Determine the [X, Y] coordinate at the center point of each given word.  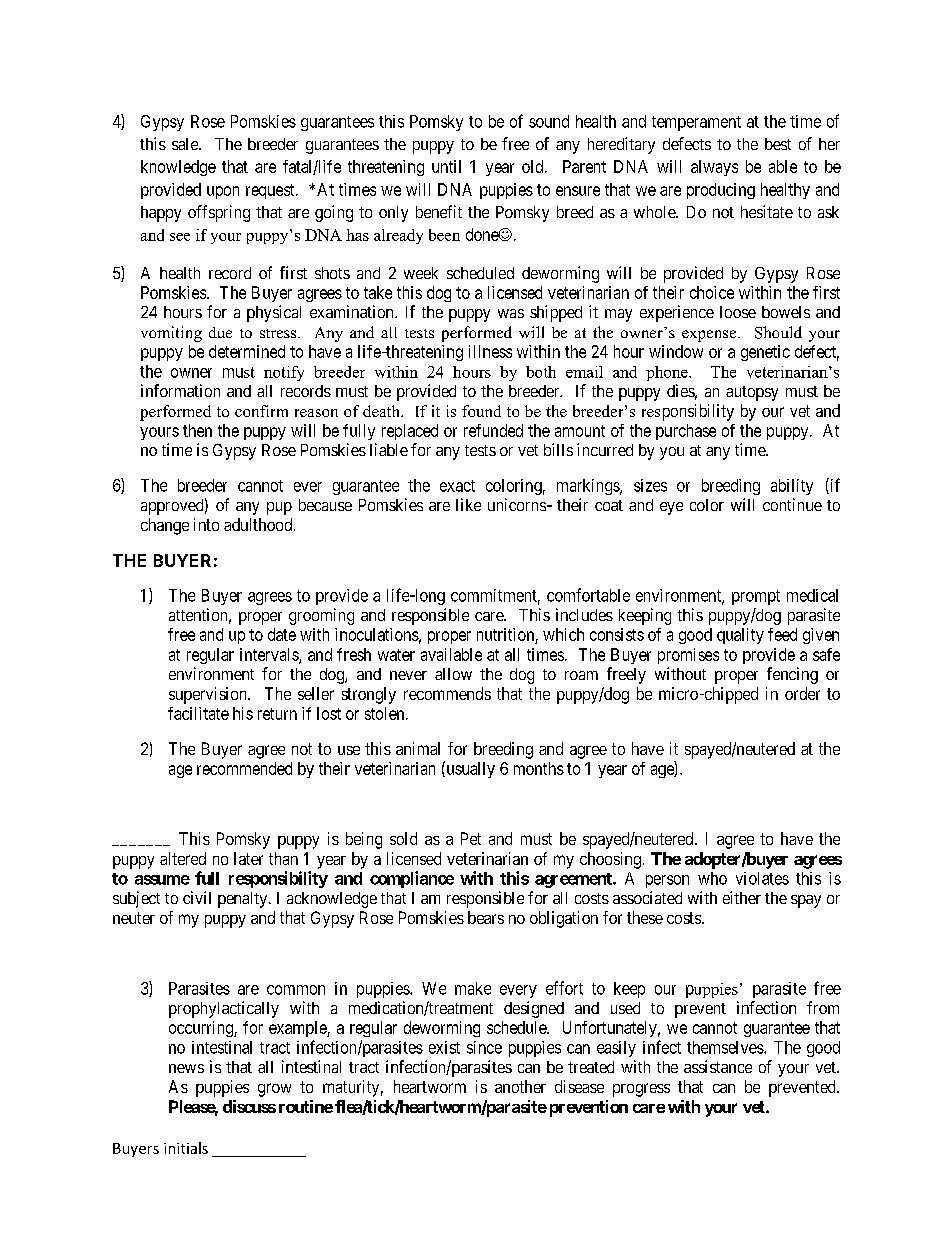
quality [740, 636]
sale [186, 144]
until [446, 166]
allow [453, 674]
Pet [471, 838]
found [481, 411]
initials [186, 1148]
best [778, 144]
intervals [270, 655]
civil [197, 897]
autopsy [752, 393]
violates [762, 878]
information [180, 390]
